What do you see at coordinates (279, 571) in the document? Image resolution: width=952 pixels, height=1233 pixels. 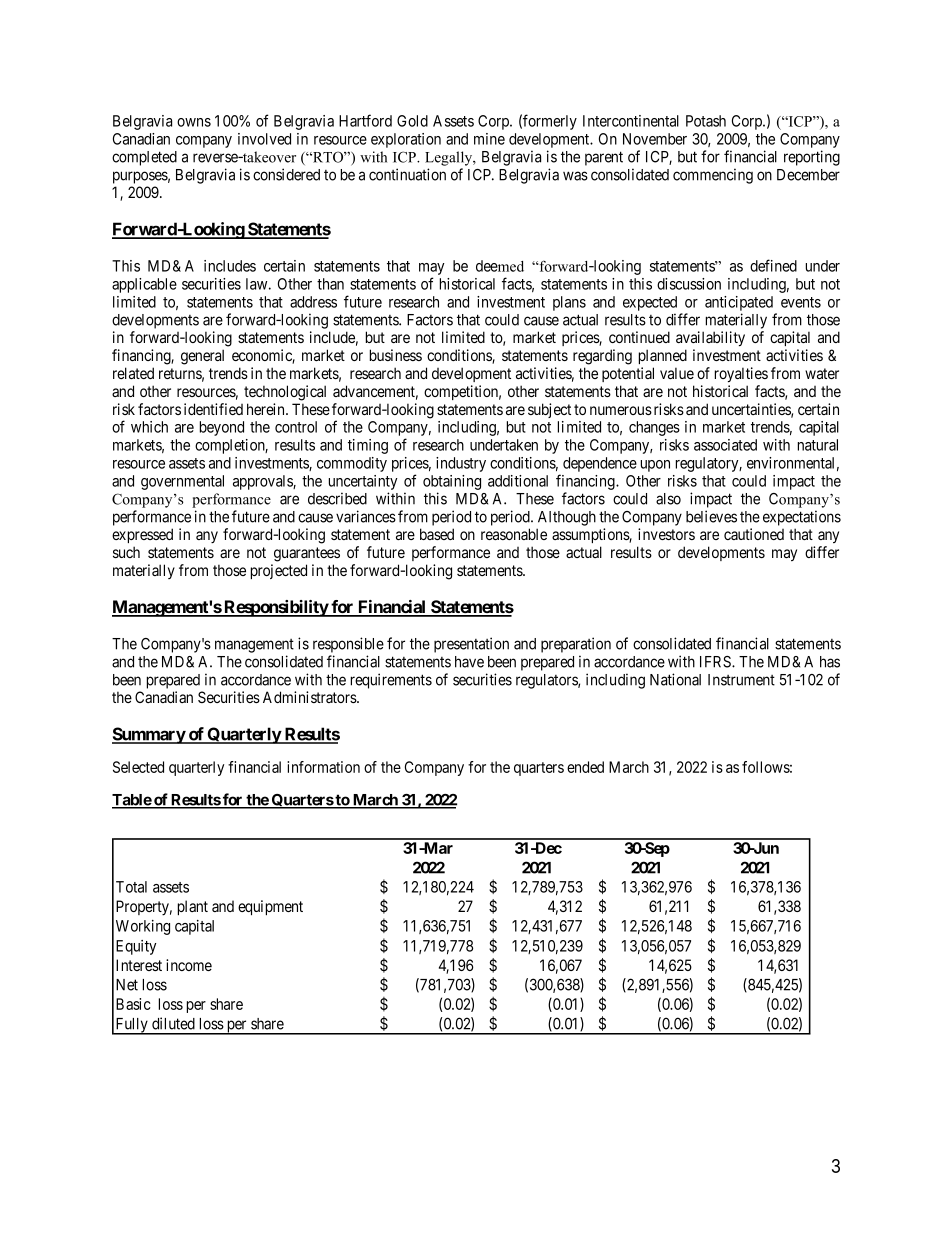 I see `projected` at bounding box center [279, 571].
